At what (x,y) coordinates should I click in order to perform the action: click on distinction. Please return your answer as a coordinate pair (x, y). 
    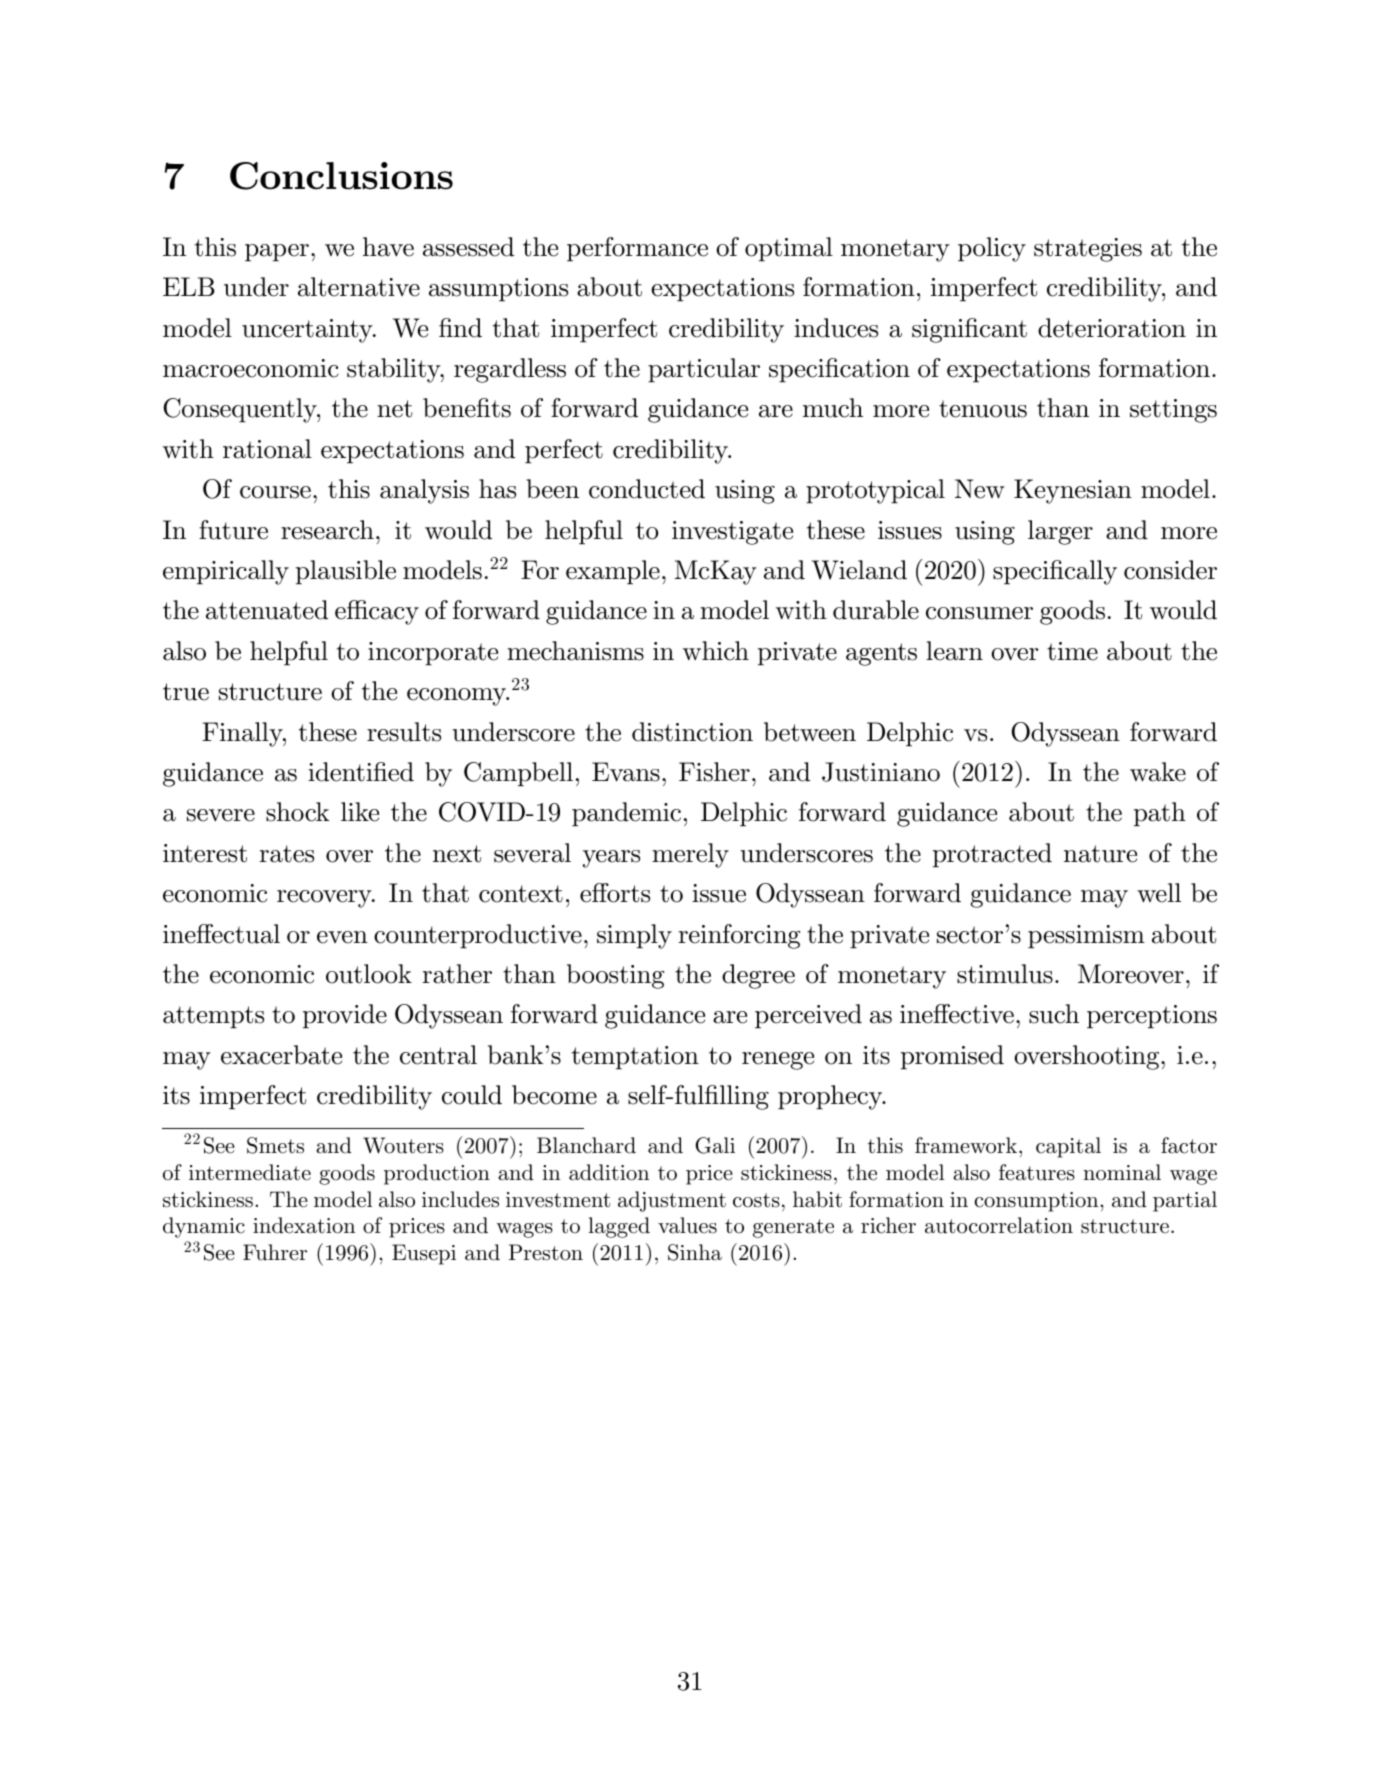
    Looking at the image, I should click on (692, 732).
